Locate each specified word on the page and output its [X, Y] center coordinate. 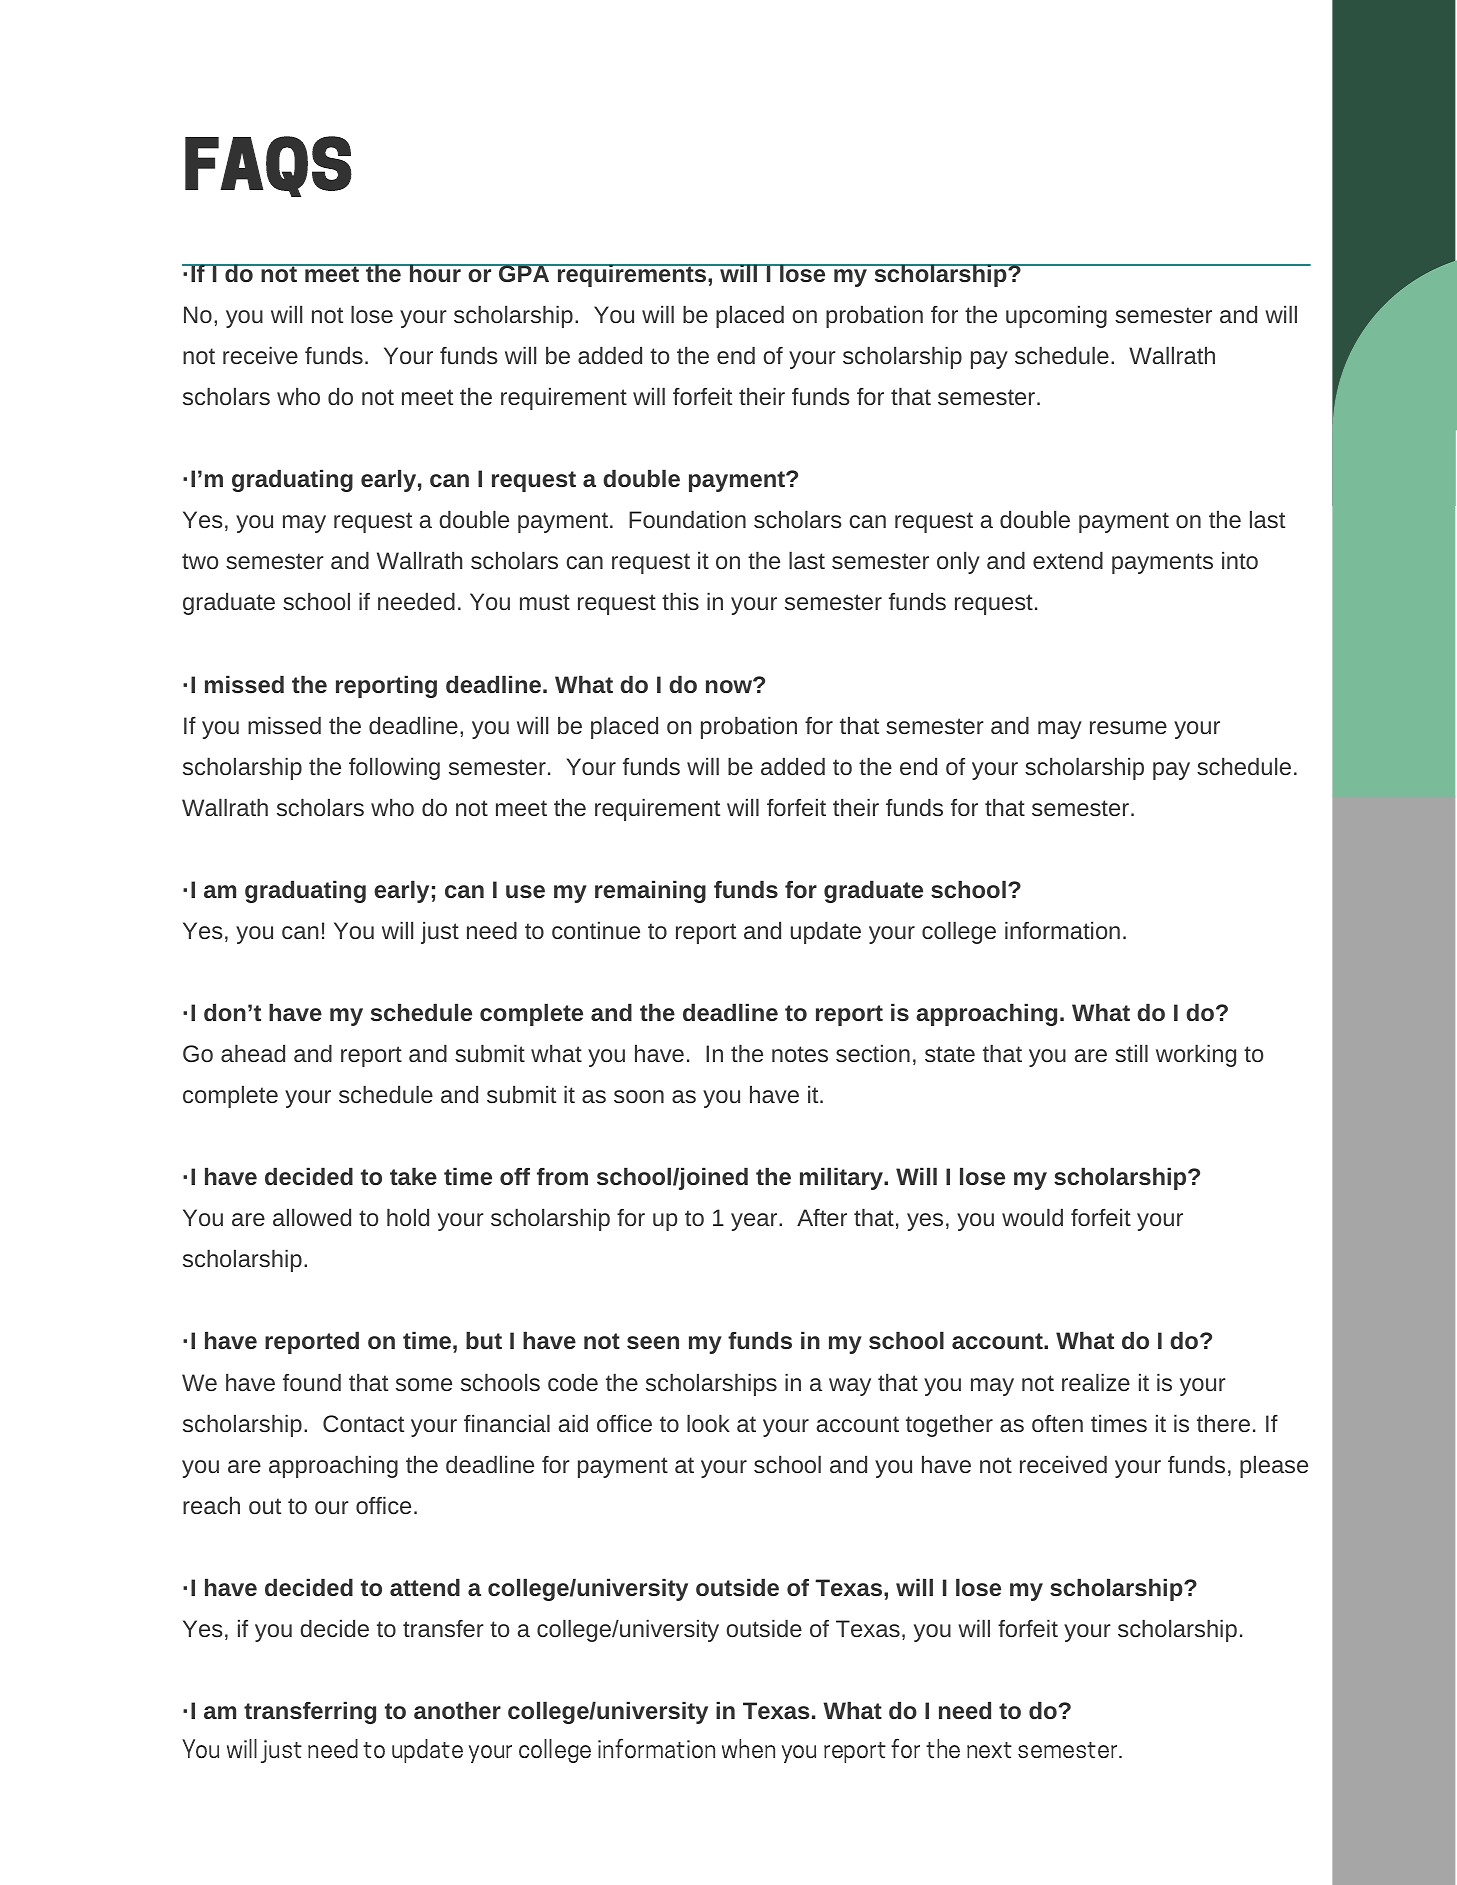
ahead [253, 1053]
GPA [524, 273]
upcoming [1056, 316]
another [457, 1710]
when [748, 1748]
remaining [650, 891]
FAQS [268, 166]
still [1131, 1053]
